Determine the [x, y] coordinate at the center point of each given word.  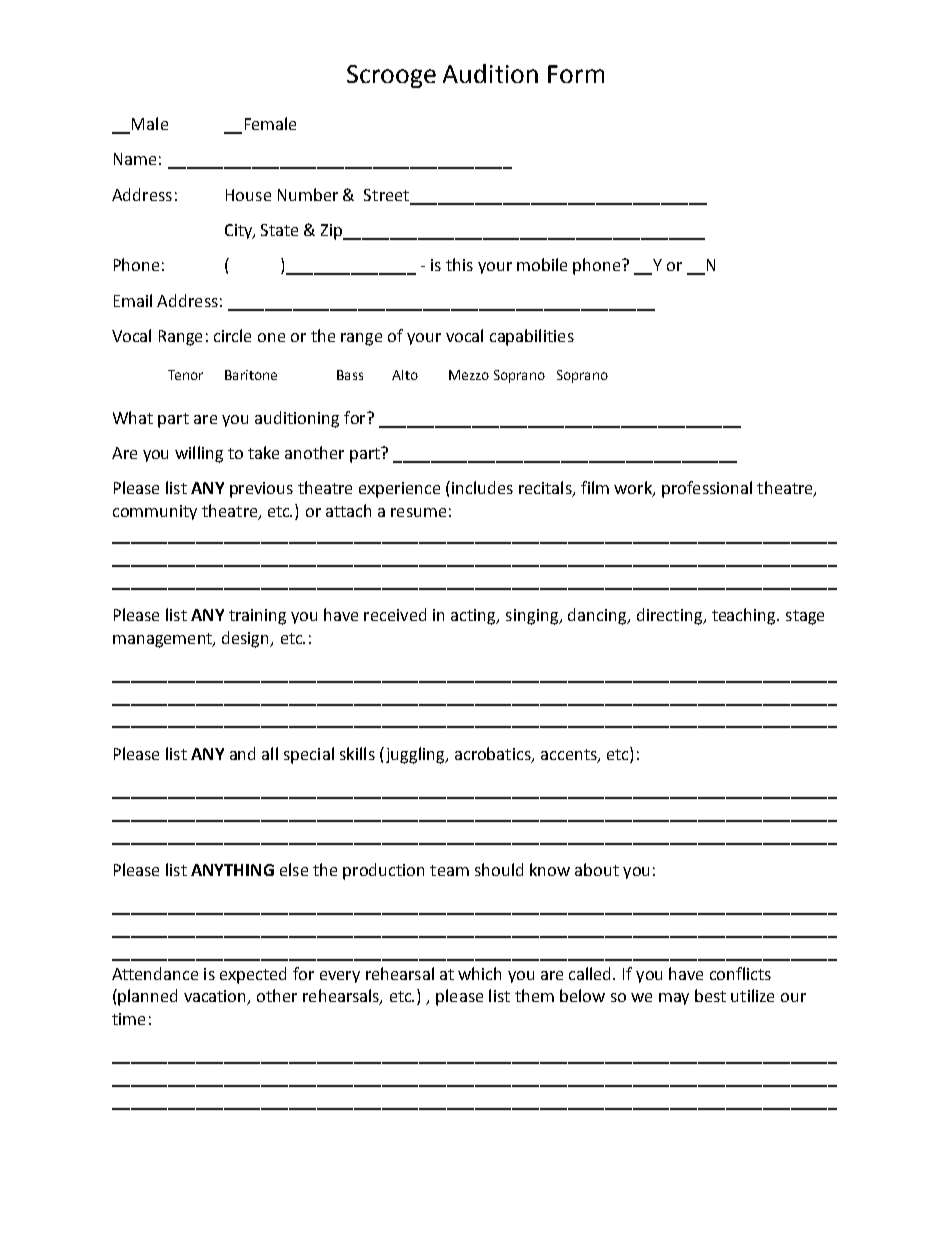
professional [707, 489]
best [710, 995]
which [479, 973]
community [155, 512]
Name [135, 159]
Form [576, 74]
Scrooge [391, 76]
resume [418, 512]
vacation [216, 997]
